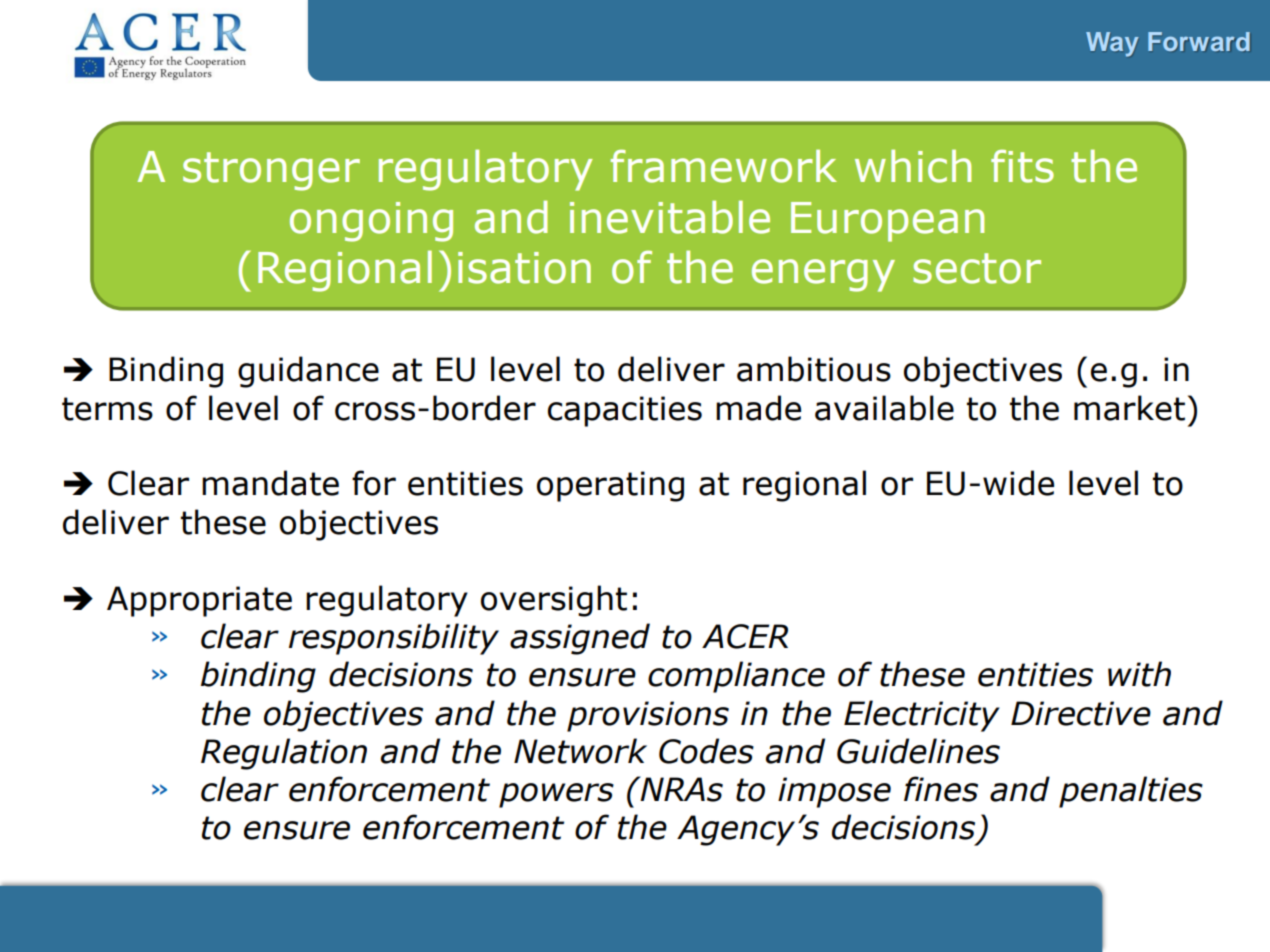 The image size is (1270, 952). Describe the element at coordinates (284, 754) in the screenshot. I see `Regulation` at that location.
